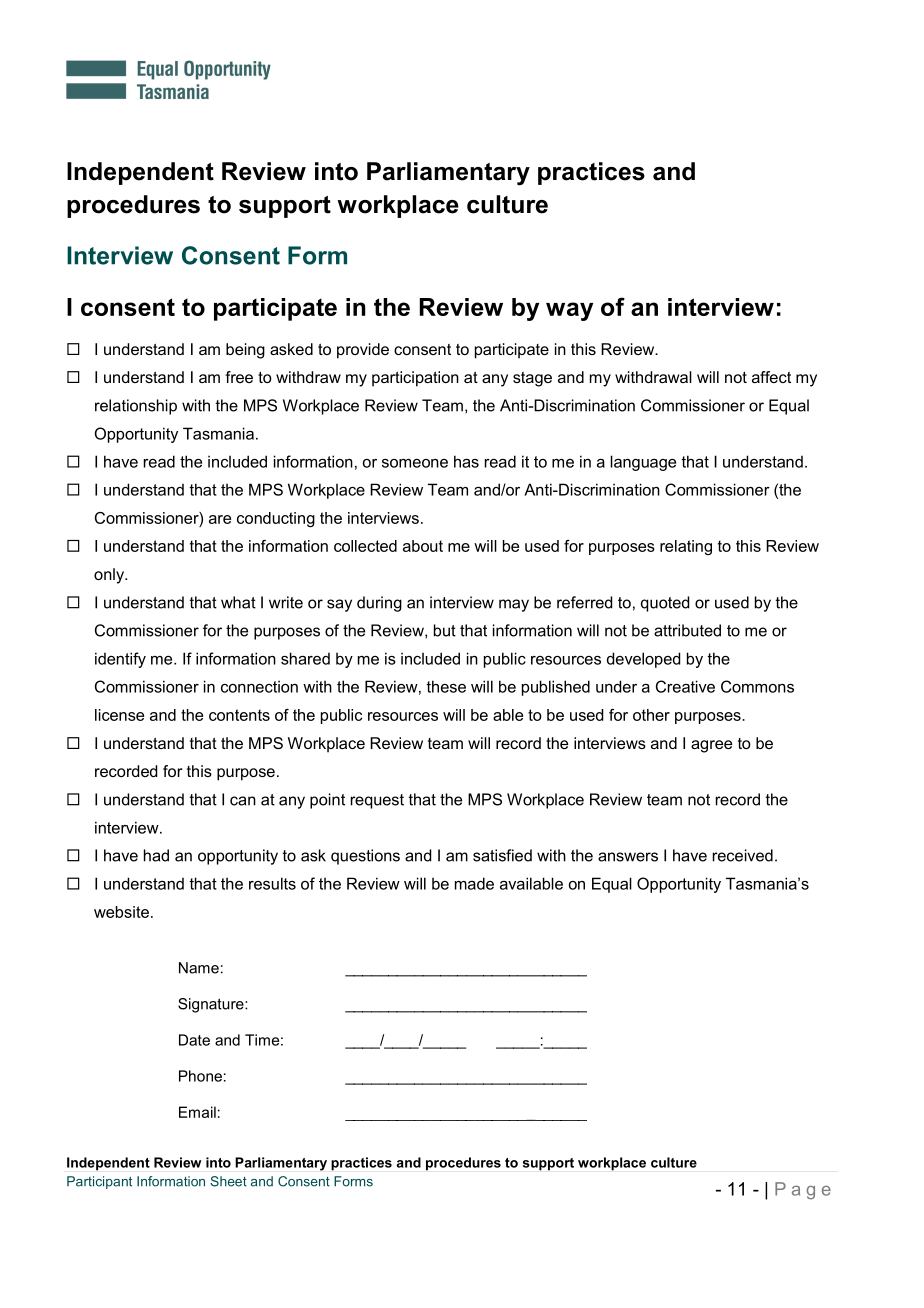  Describe the element at coordinates (446, 686) in the page. I see `these` at that location.
